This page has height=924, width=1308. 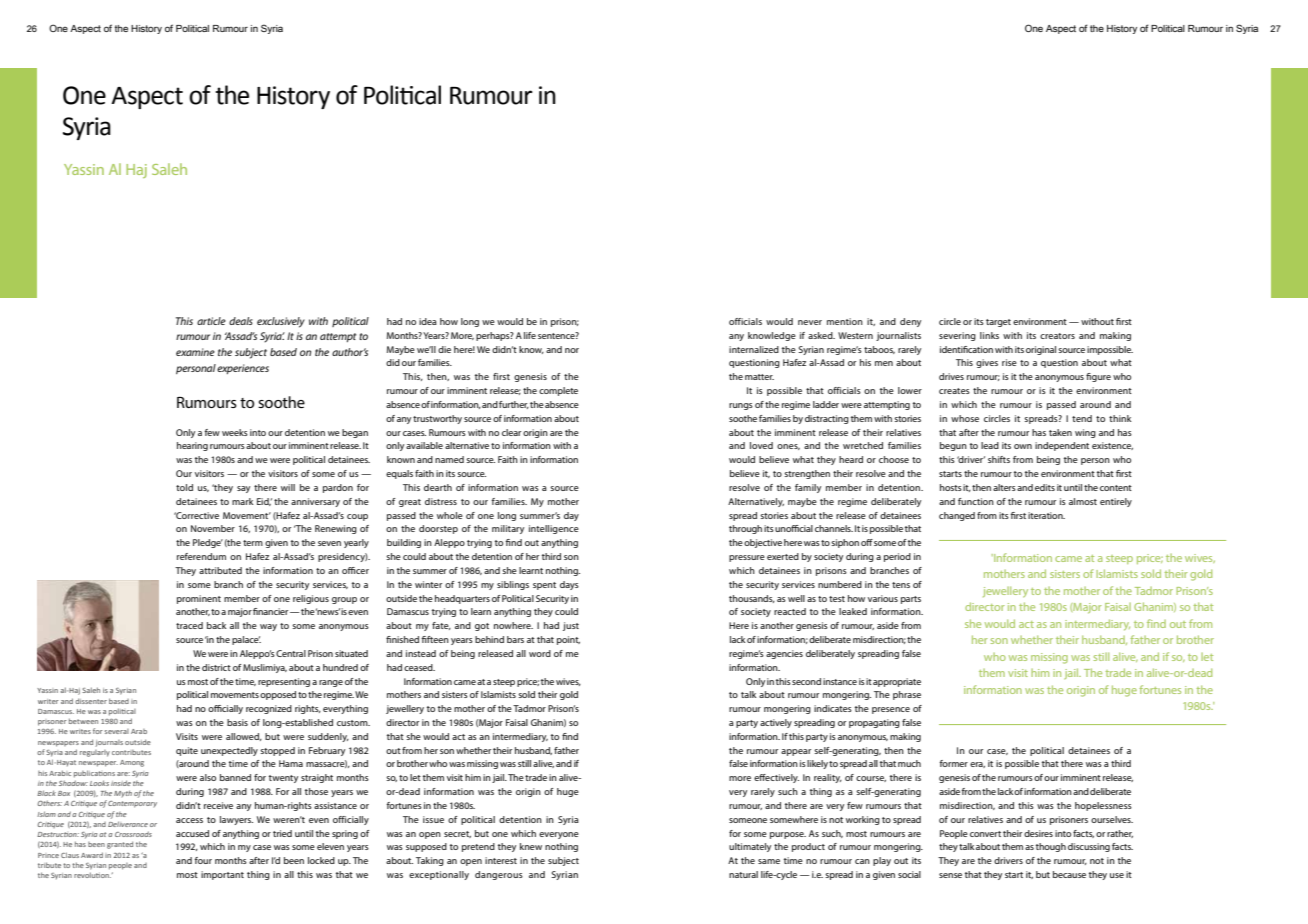 What do you see at coordinates (554, 529) in the page?
I see `intelligence` at bounding box center [554, 529].
